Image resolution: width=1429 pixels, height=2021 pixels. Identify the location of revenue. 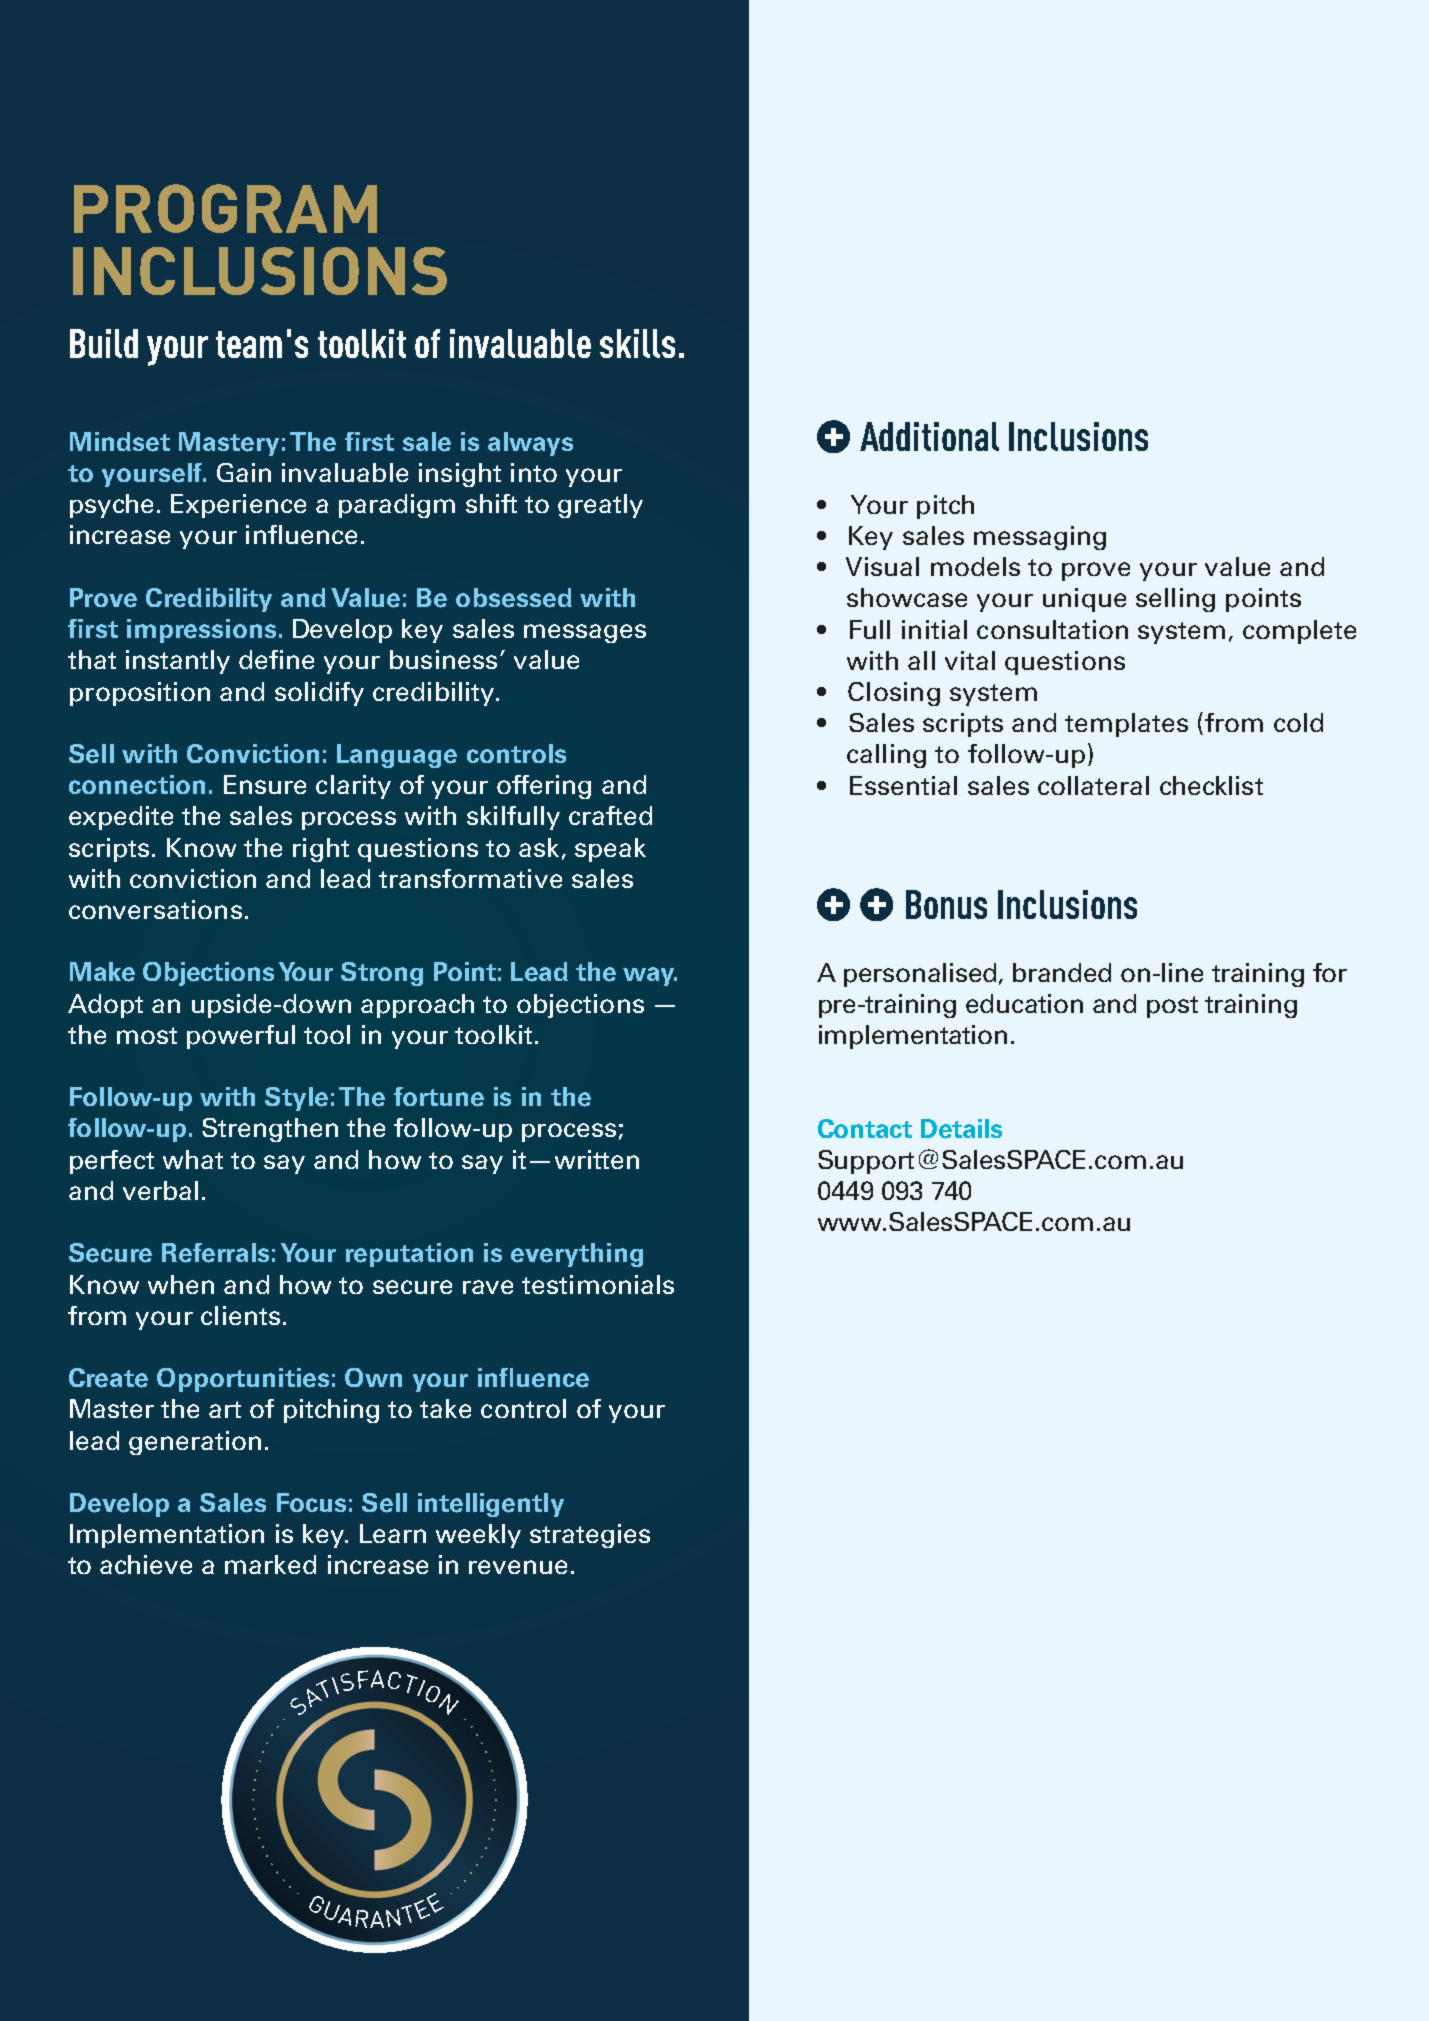
(518, 1567).
